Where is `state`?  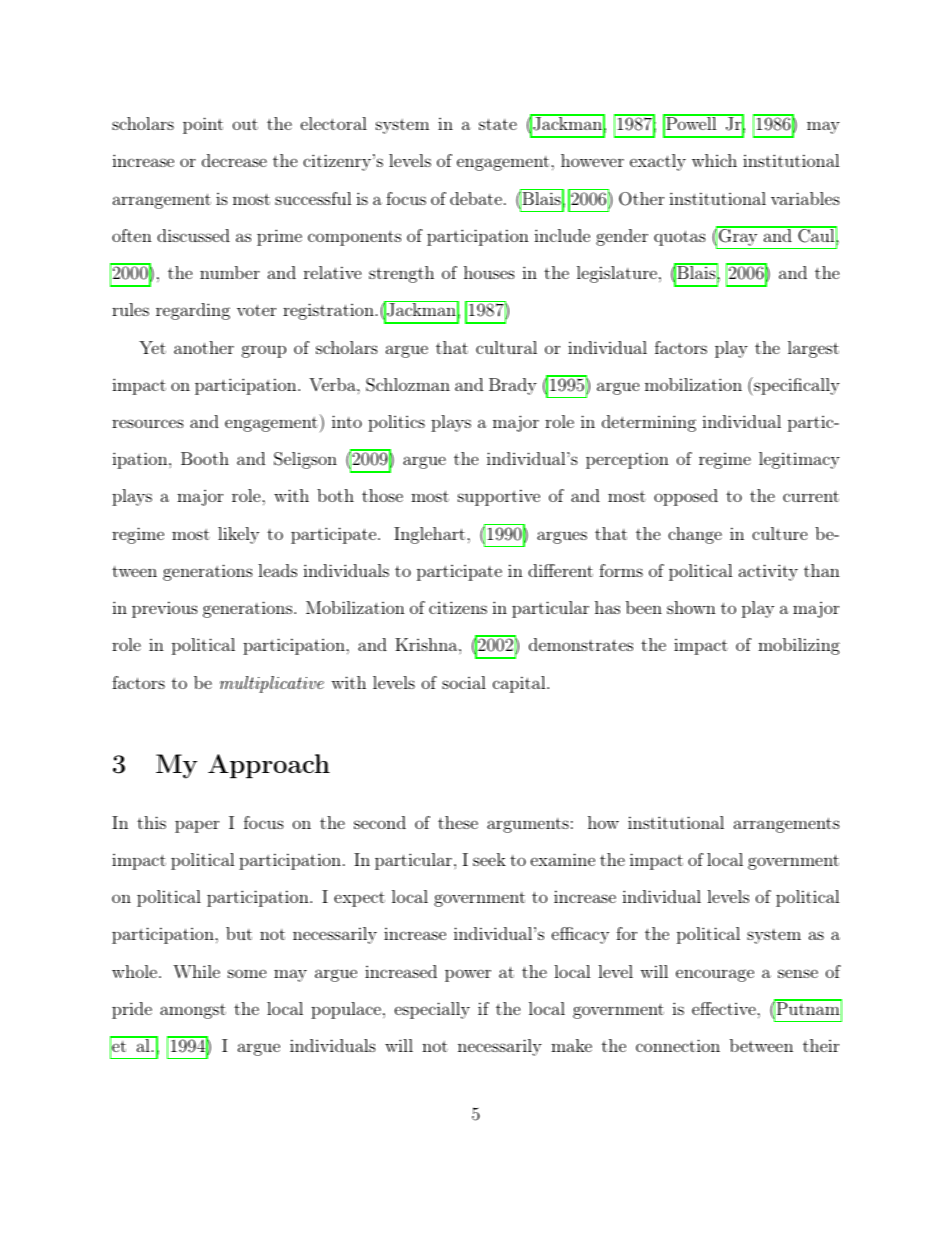
state is located at coordinates (498, 124).
